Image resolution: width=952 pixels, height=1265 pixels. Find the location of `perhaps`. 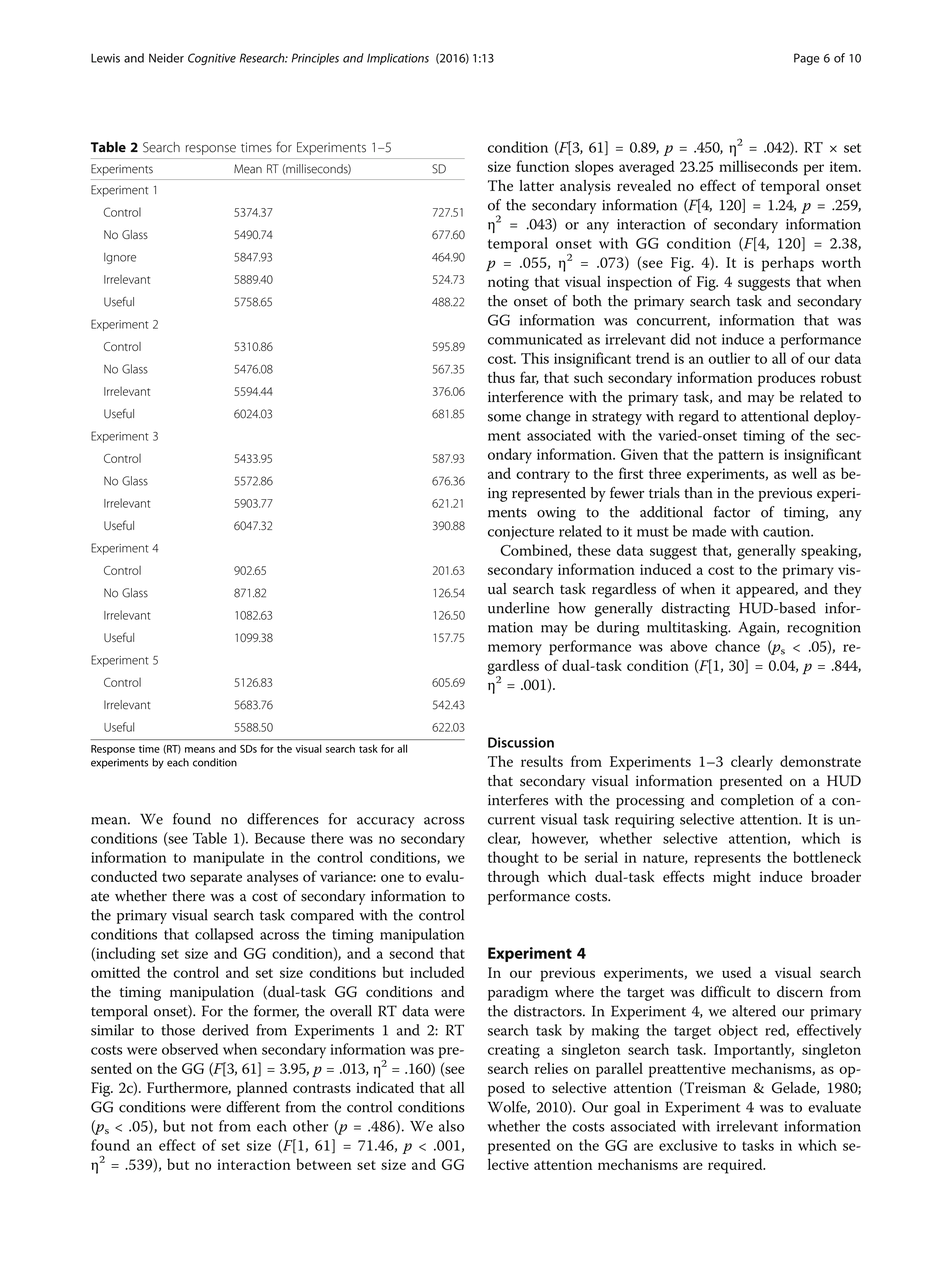

perhaps is located at coordinates (788, 264).
